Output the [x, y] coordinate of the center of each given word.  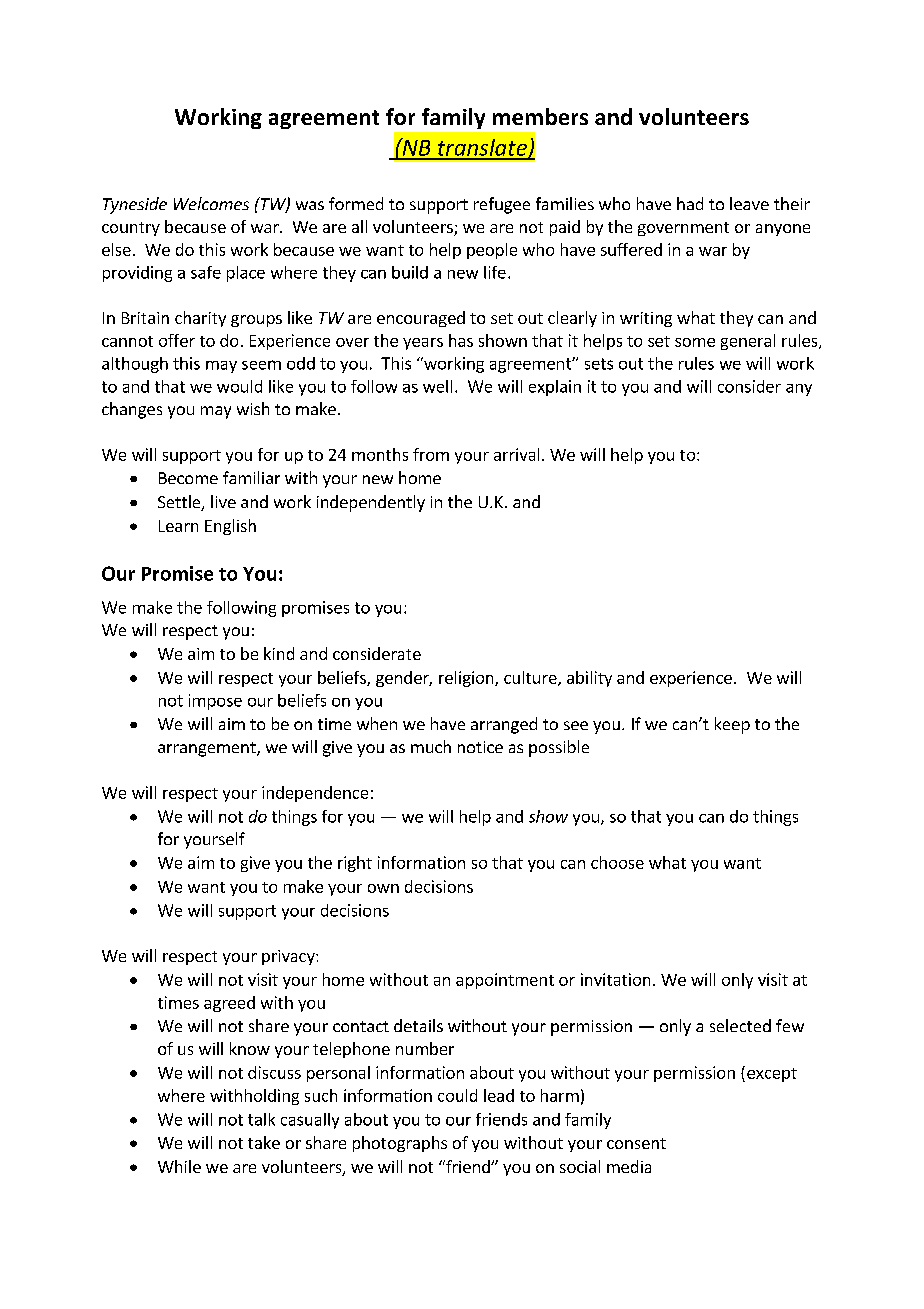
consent [636, 1143]
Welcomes [211, 203]
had [690, 203]
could [457, 1095]
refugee [502, 205]
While [179, 1166]
